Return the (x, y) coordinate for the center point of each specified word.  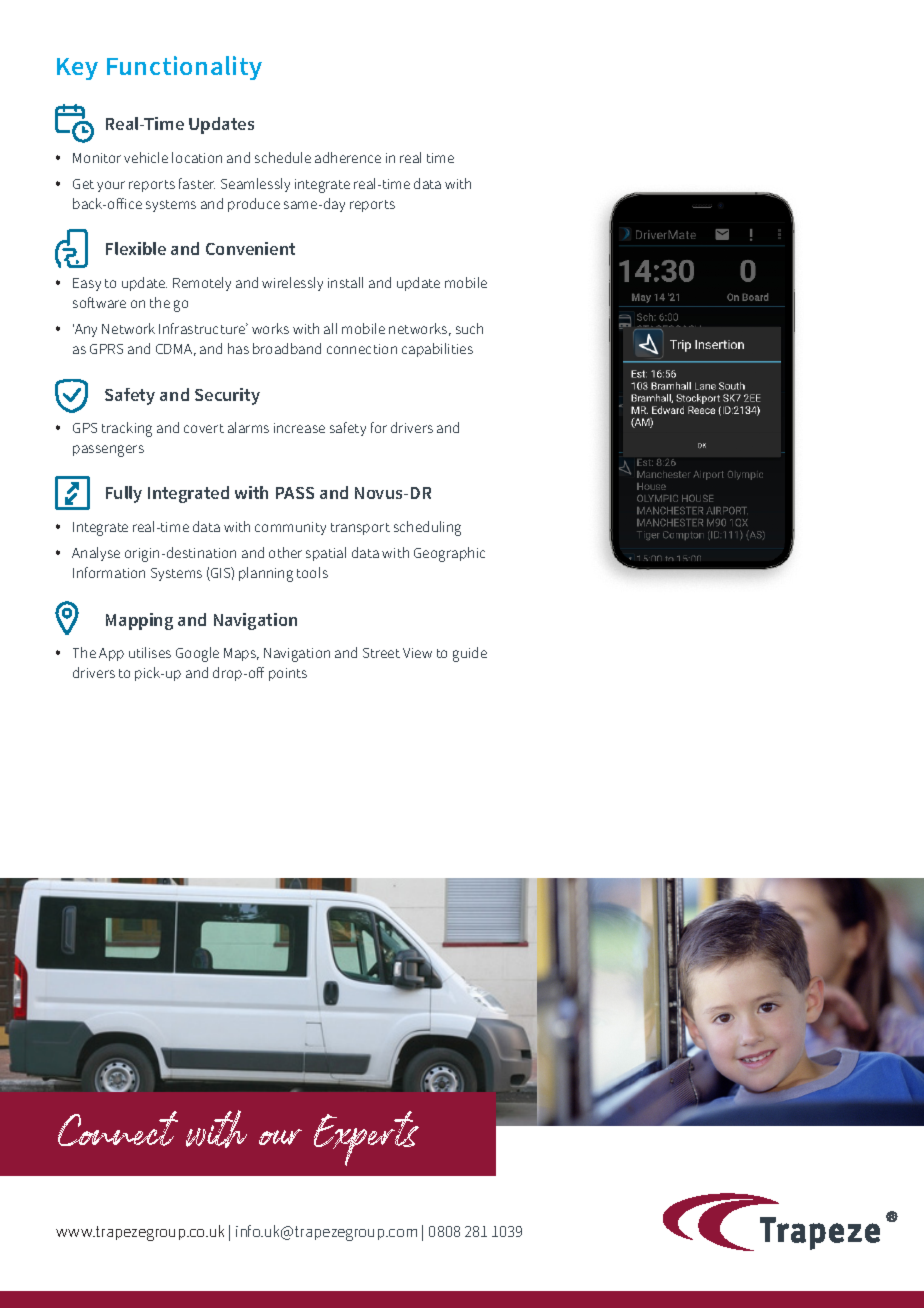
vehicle (146, 157)
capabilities (437, 350)
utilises (150, 652)
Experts (366, 1138)
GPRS (106, 349)
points (288, 674)
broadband (287, 348)
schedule (283, 157)
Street (381, 653)
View (417, 653)
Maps (241, 654)
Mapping (139, 621)
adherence (348, 157)
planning (266, 574)
